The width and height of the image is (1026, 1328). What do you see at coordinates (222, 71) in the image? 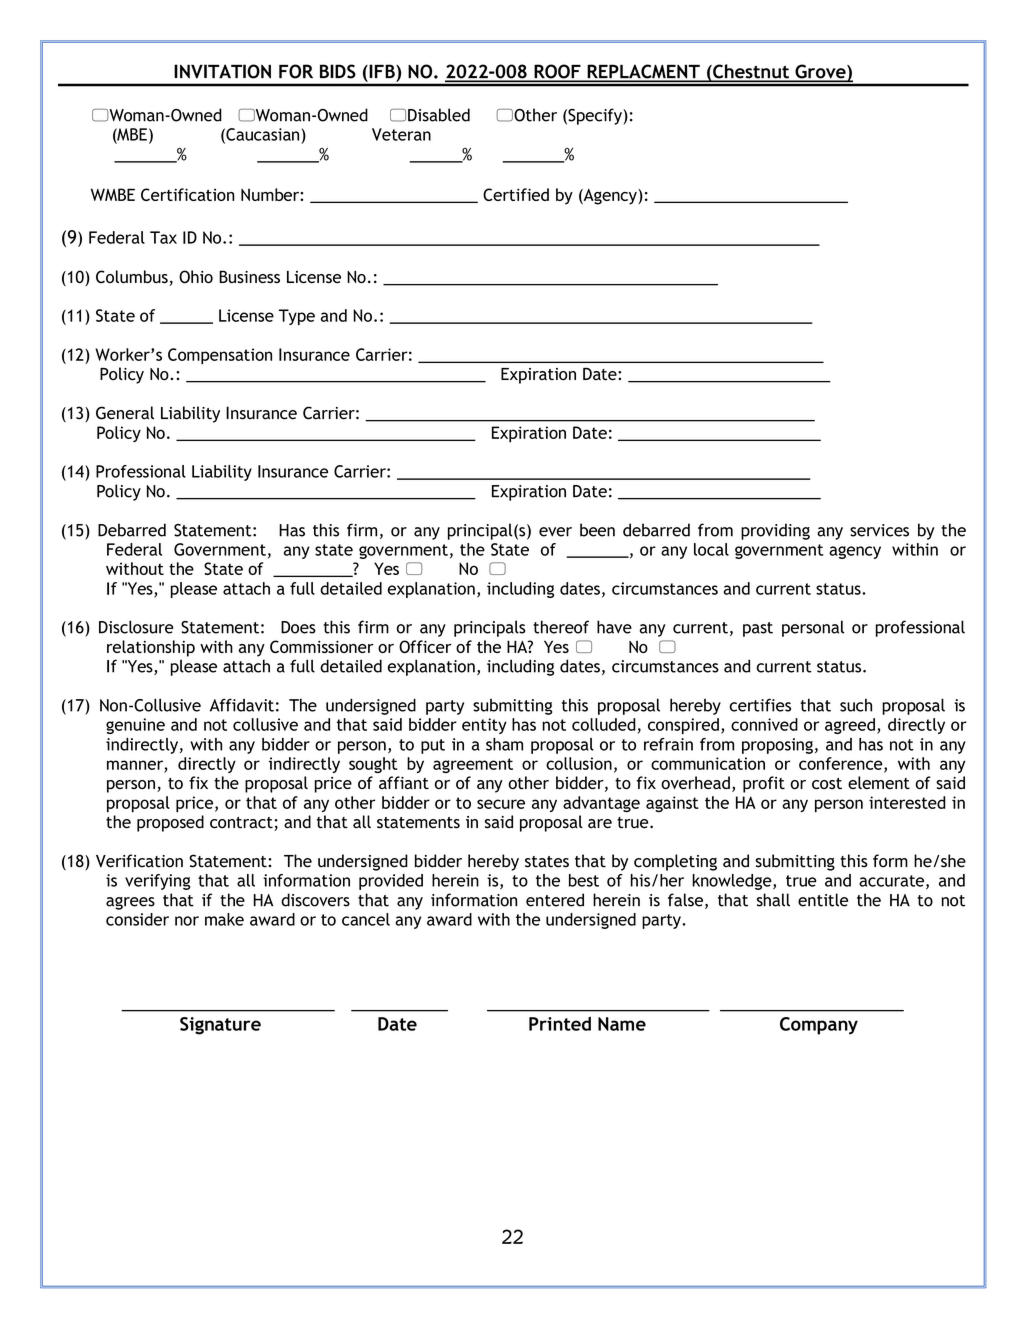
I see `INVITATION` at bounding box center [222, 71].
